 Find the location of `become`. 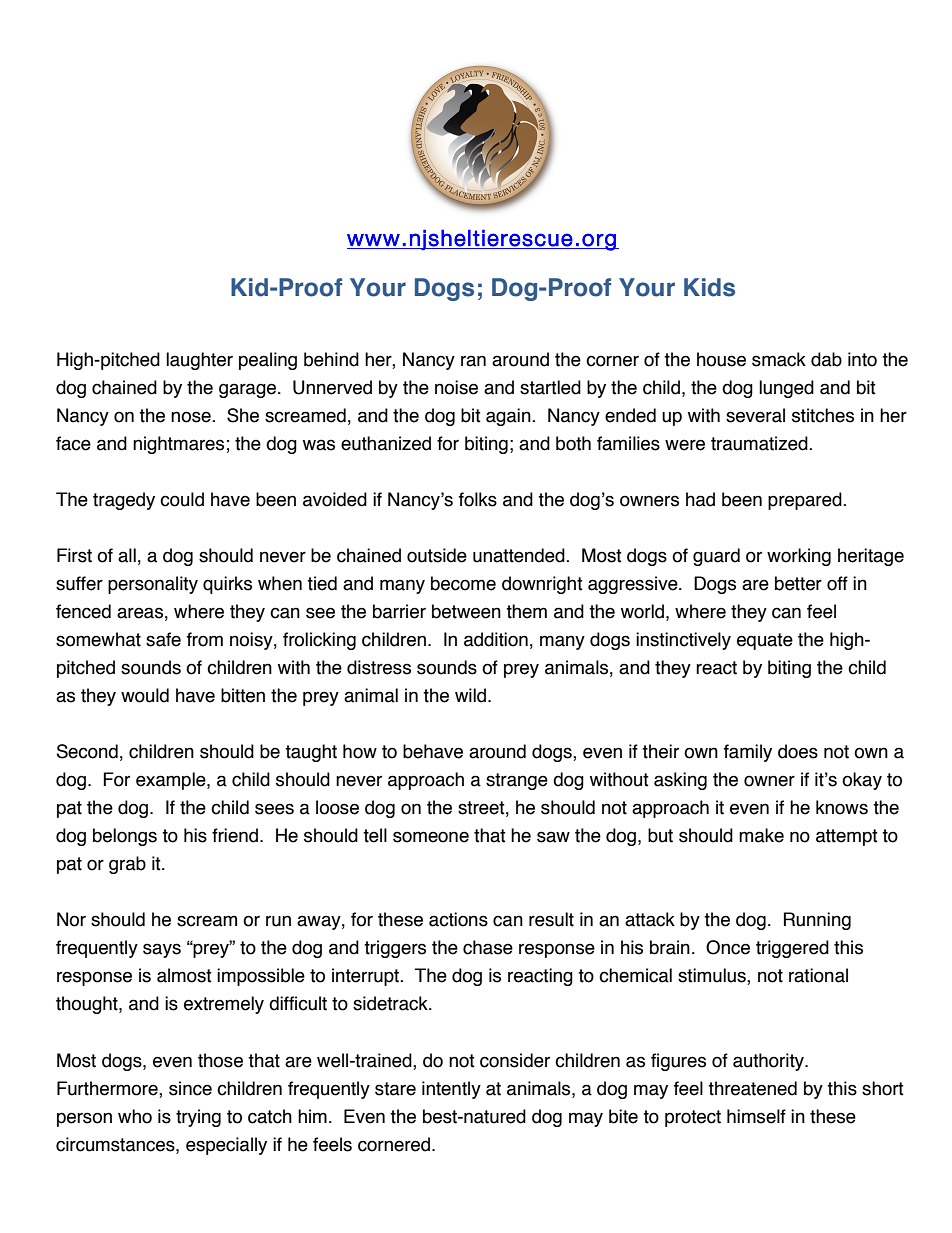

become is located at coordinates (463, 583).
